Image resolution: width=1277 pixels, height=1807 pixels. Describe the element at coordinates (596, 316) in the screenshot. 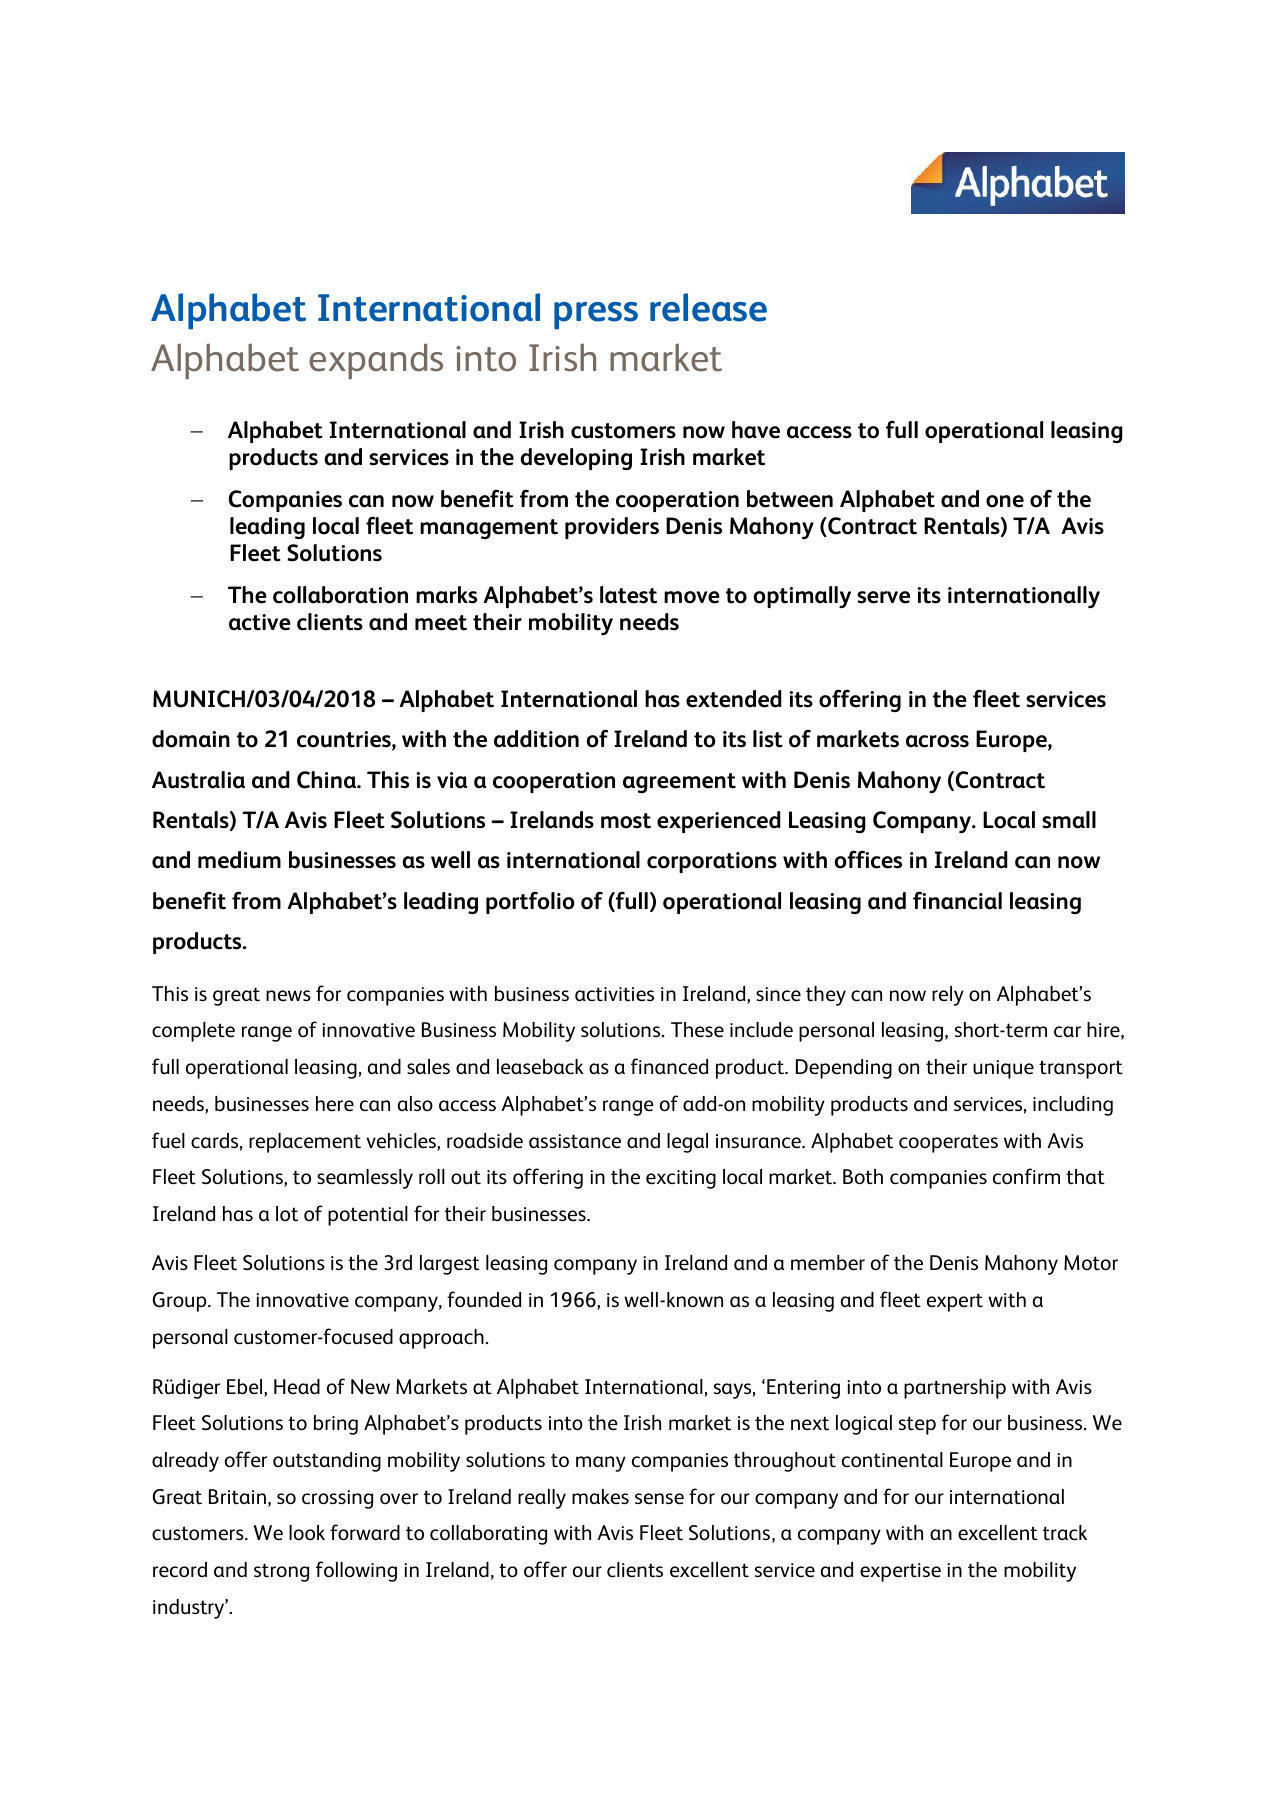

I see `press` at that location.
